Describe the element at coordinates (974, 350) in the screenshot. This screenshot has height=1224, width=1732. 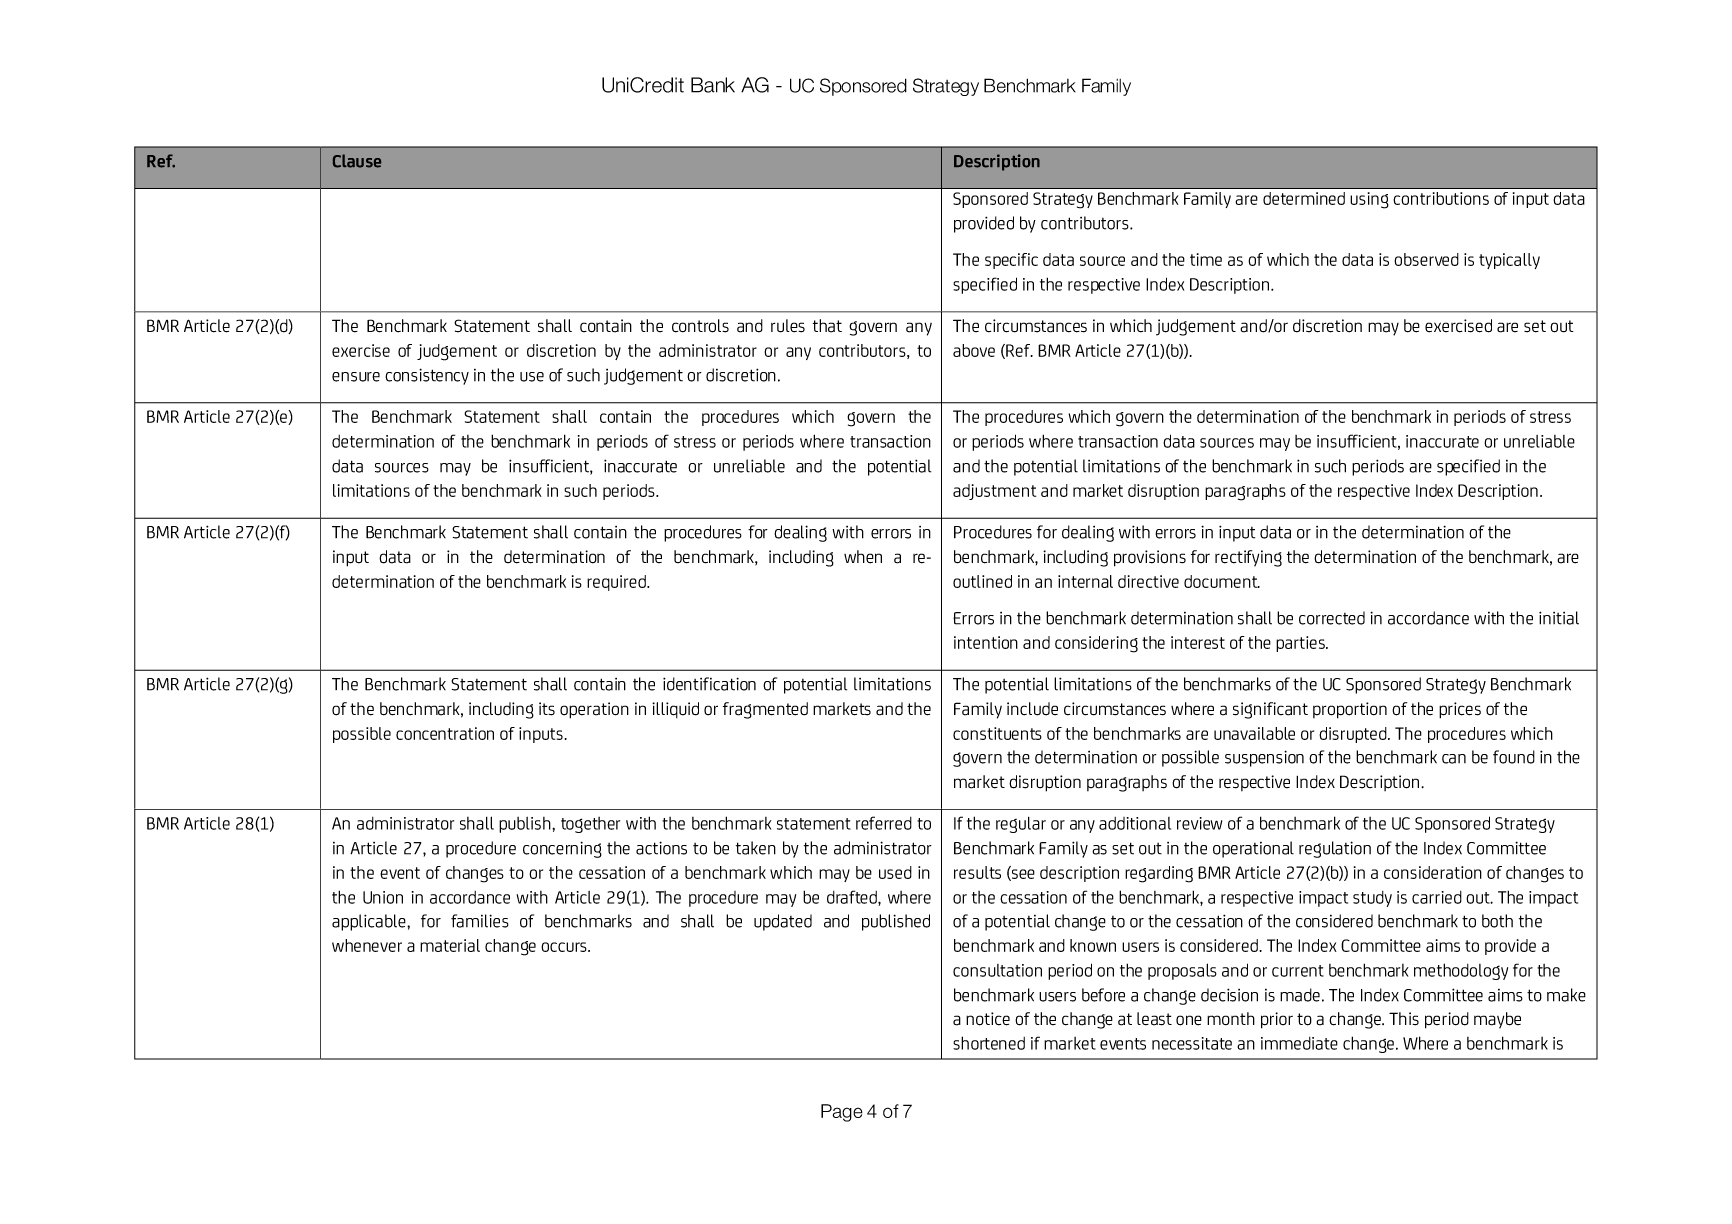
I see `above` at that location.
